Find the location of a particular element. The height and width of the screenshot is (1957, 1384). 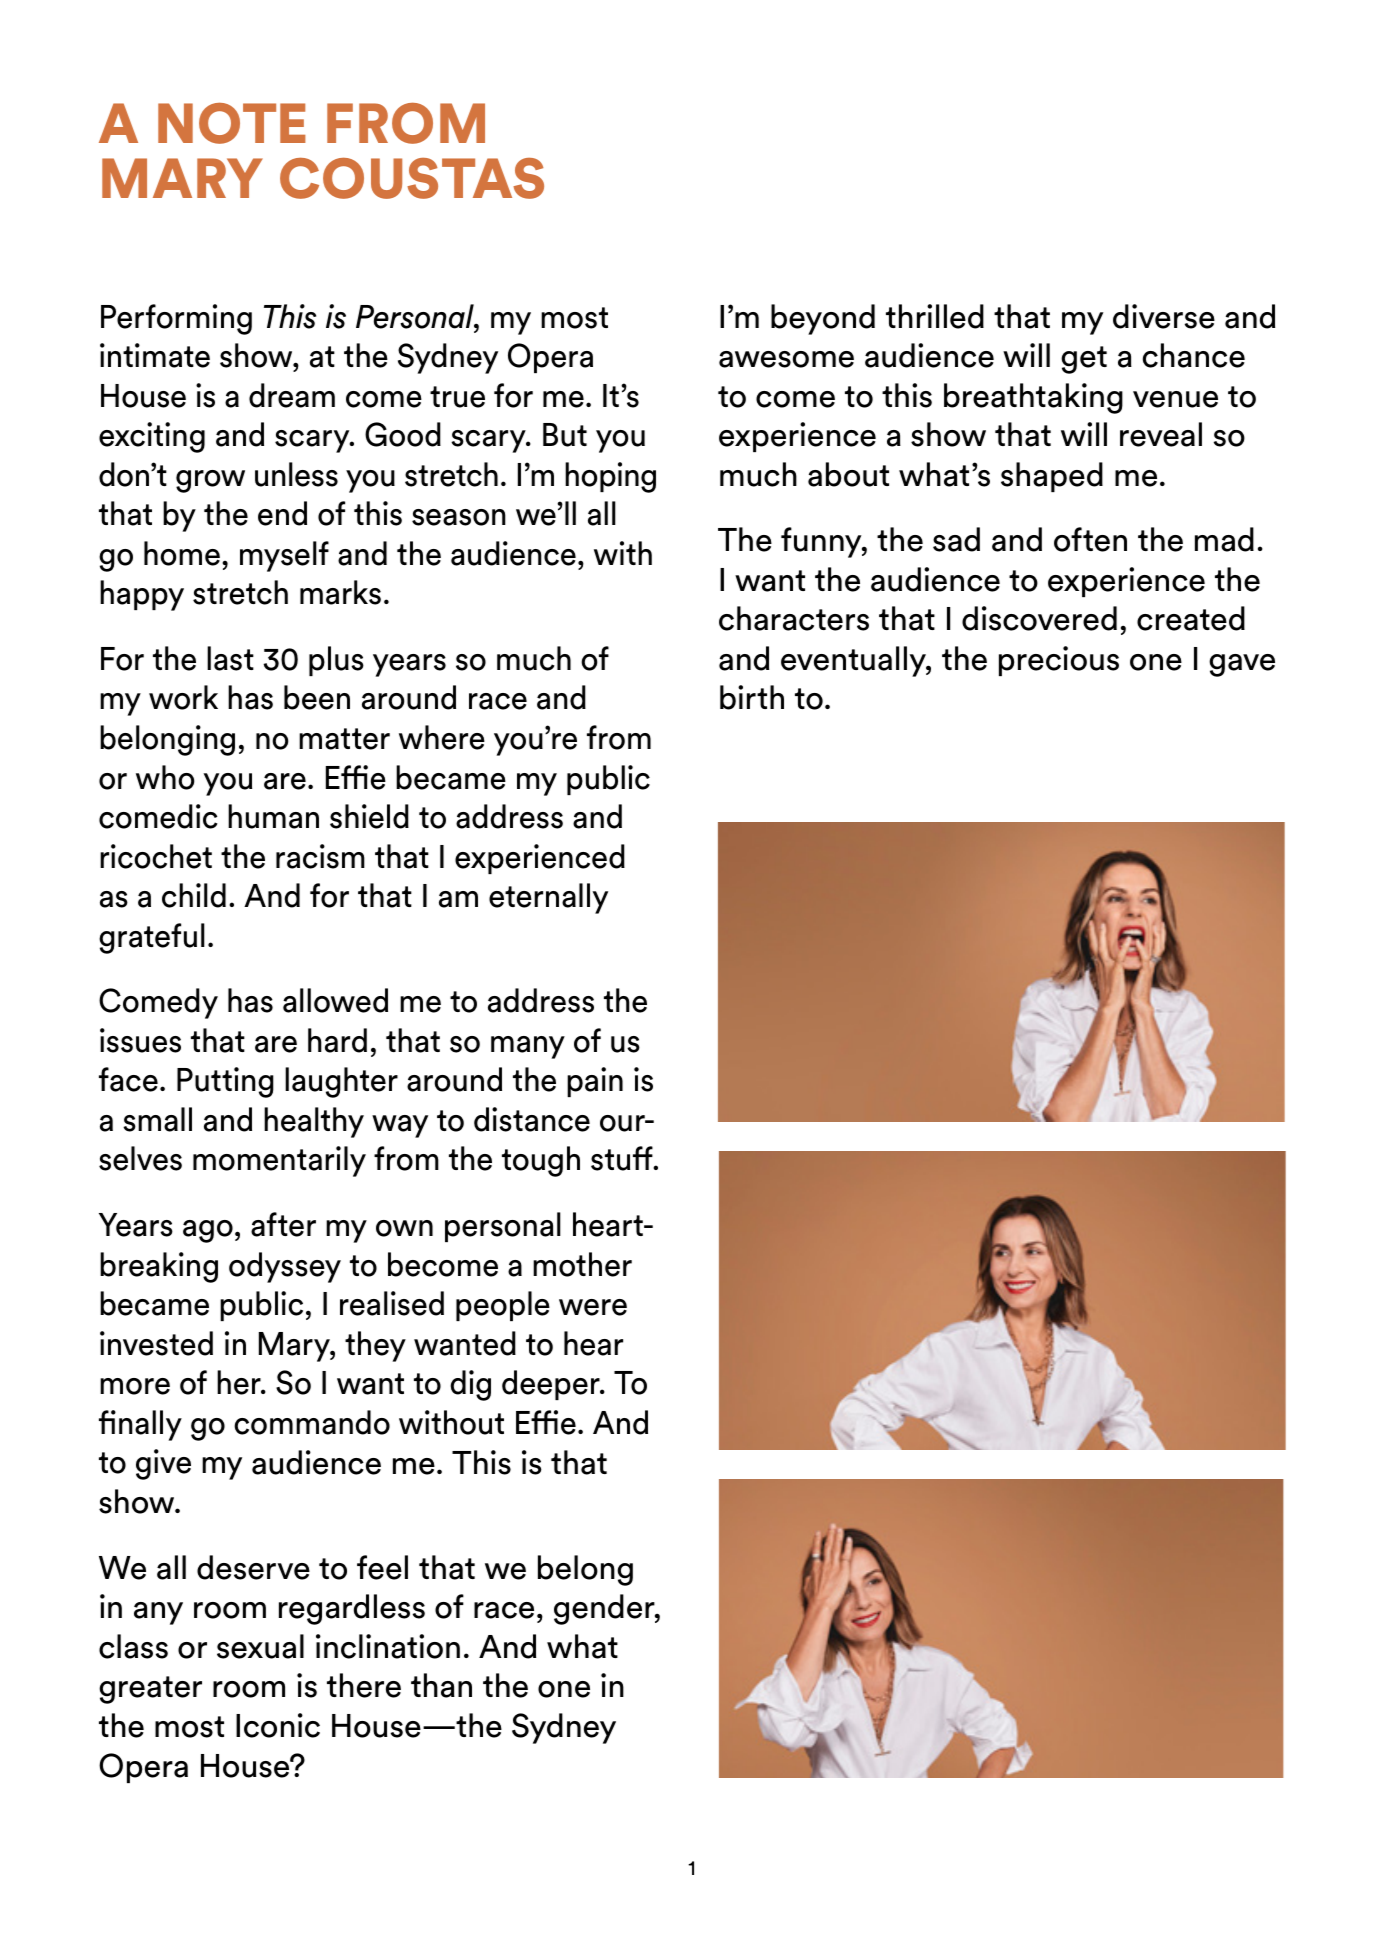

pain is located at coordinates (595, 1082).
